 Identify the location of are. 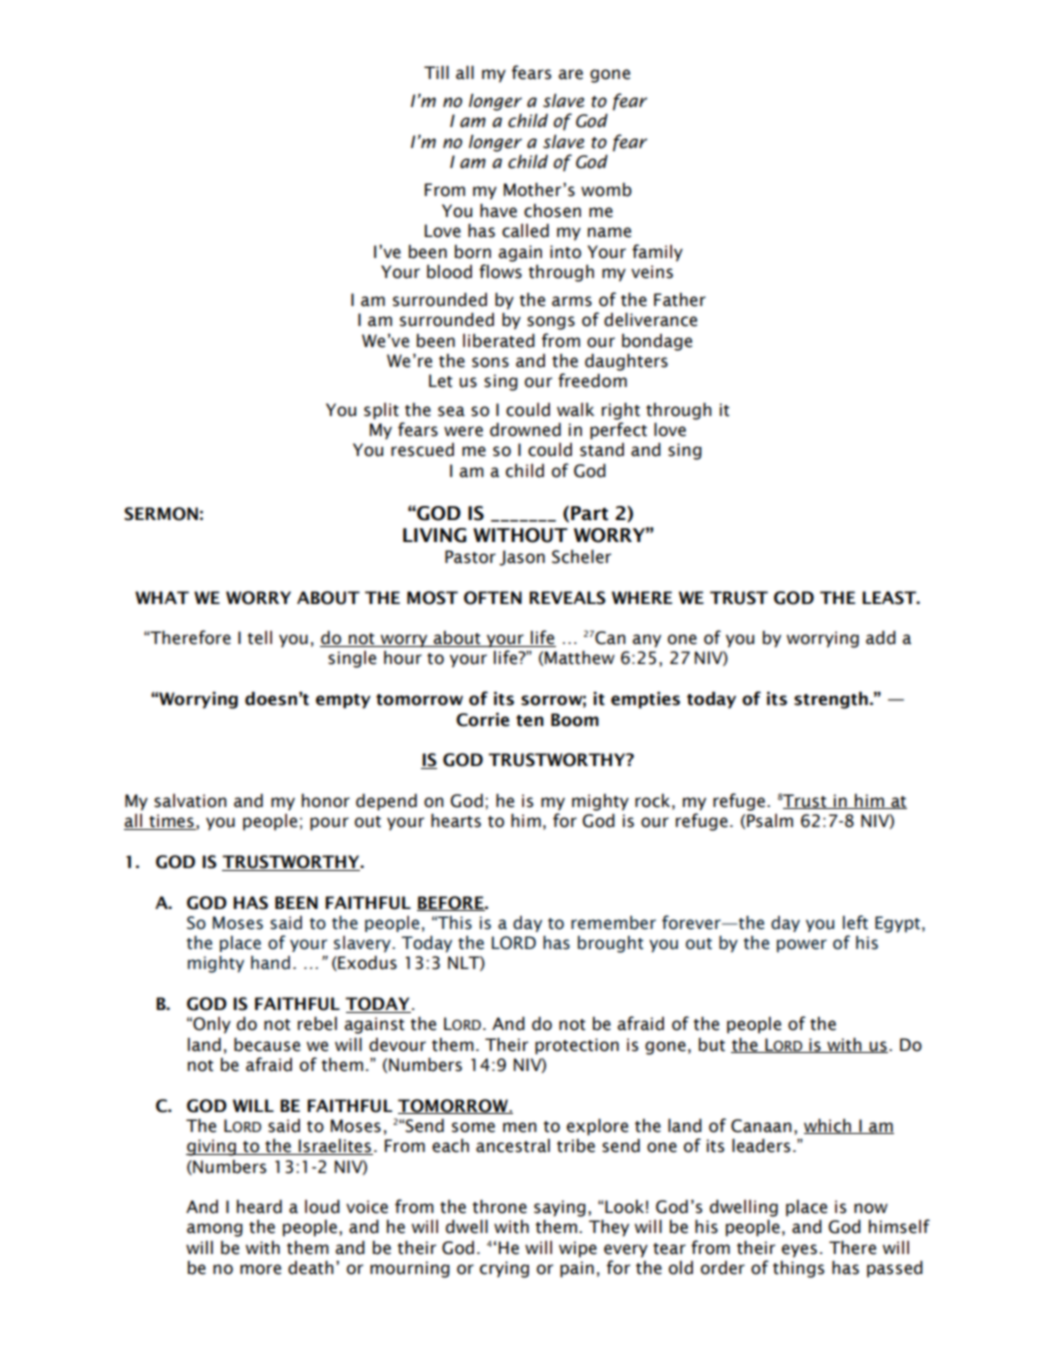
(570, 74).
